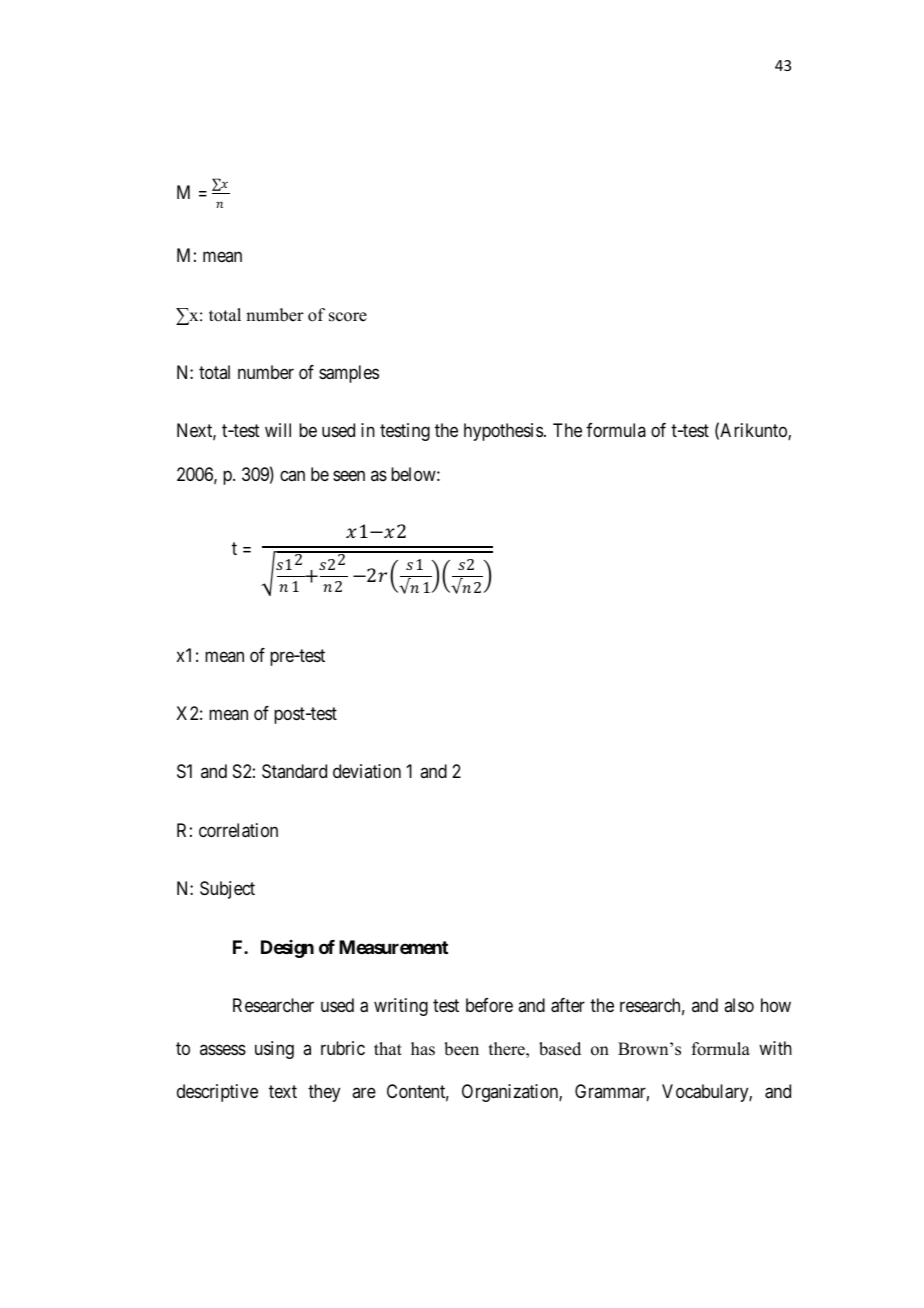 This screenshot has height=1308, width=924. I want to click on Measurement, so click(393, 947).
